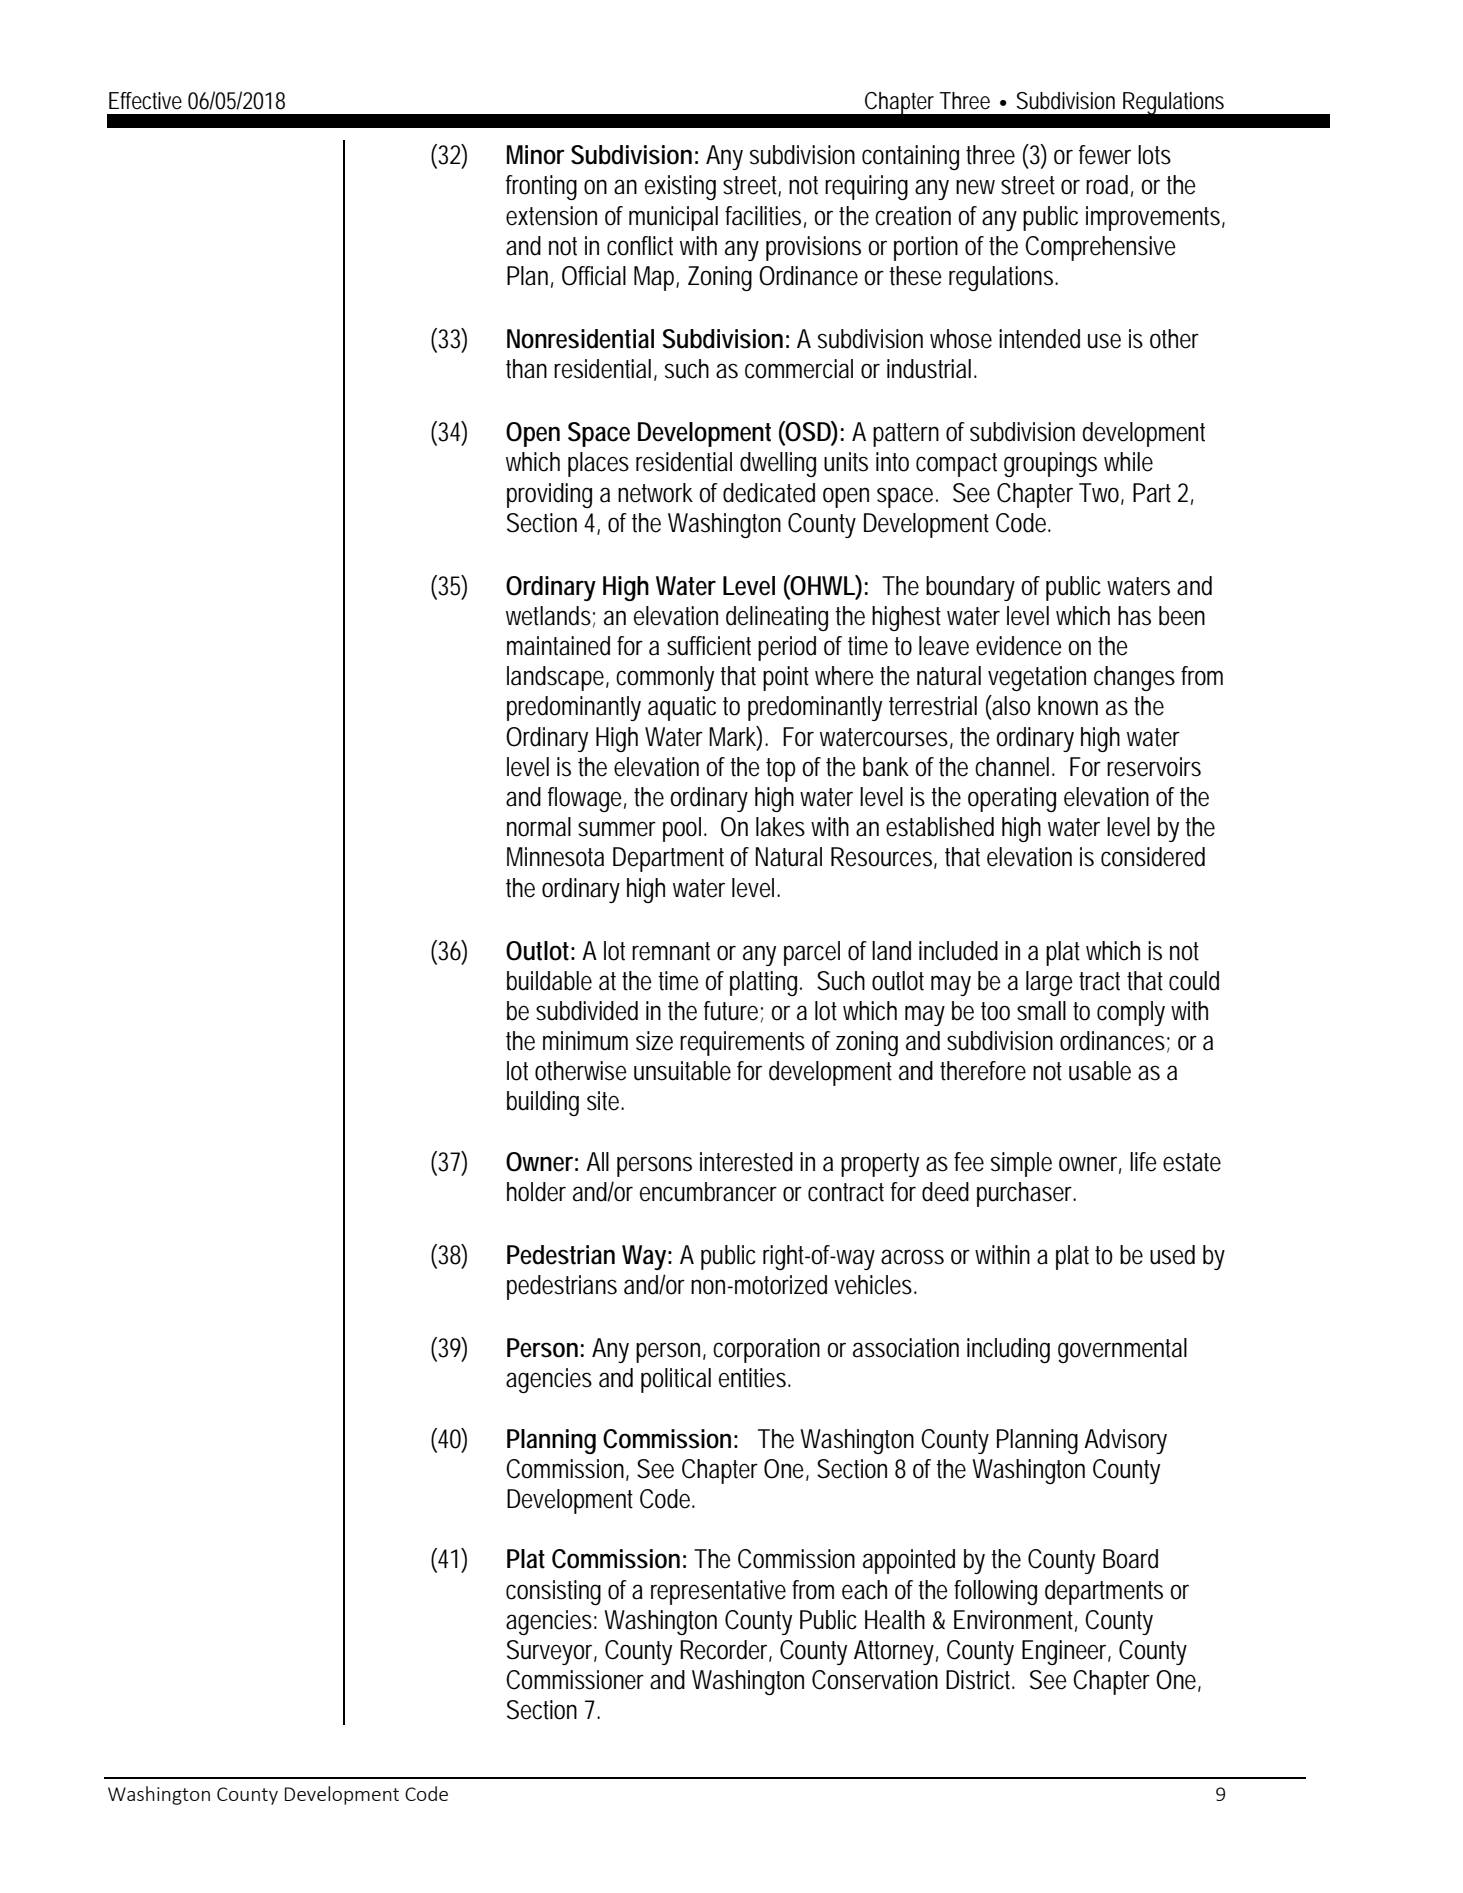 This screenshot has width=1463, height=1893. What do you see at coordinates (552, 1652) in the screenshot?
I see `Surveyor` at bounding box center [552, 1652].
